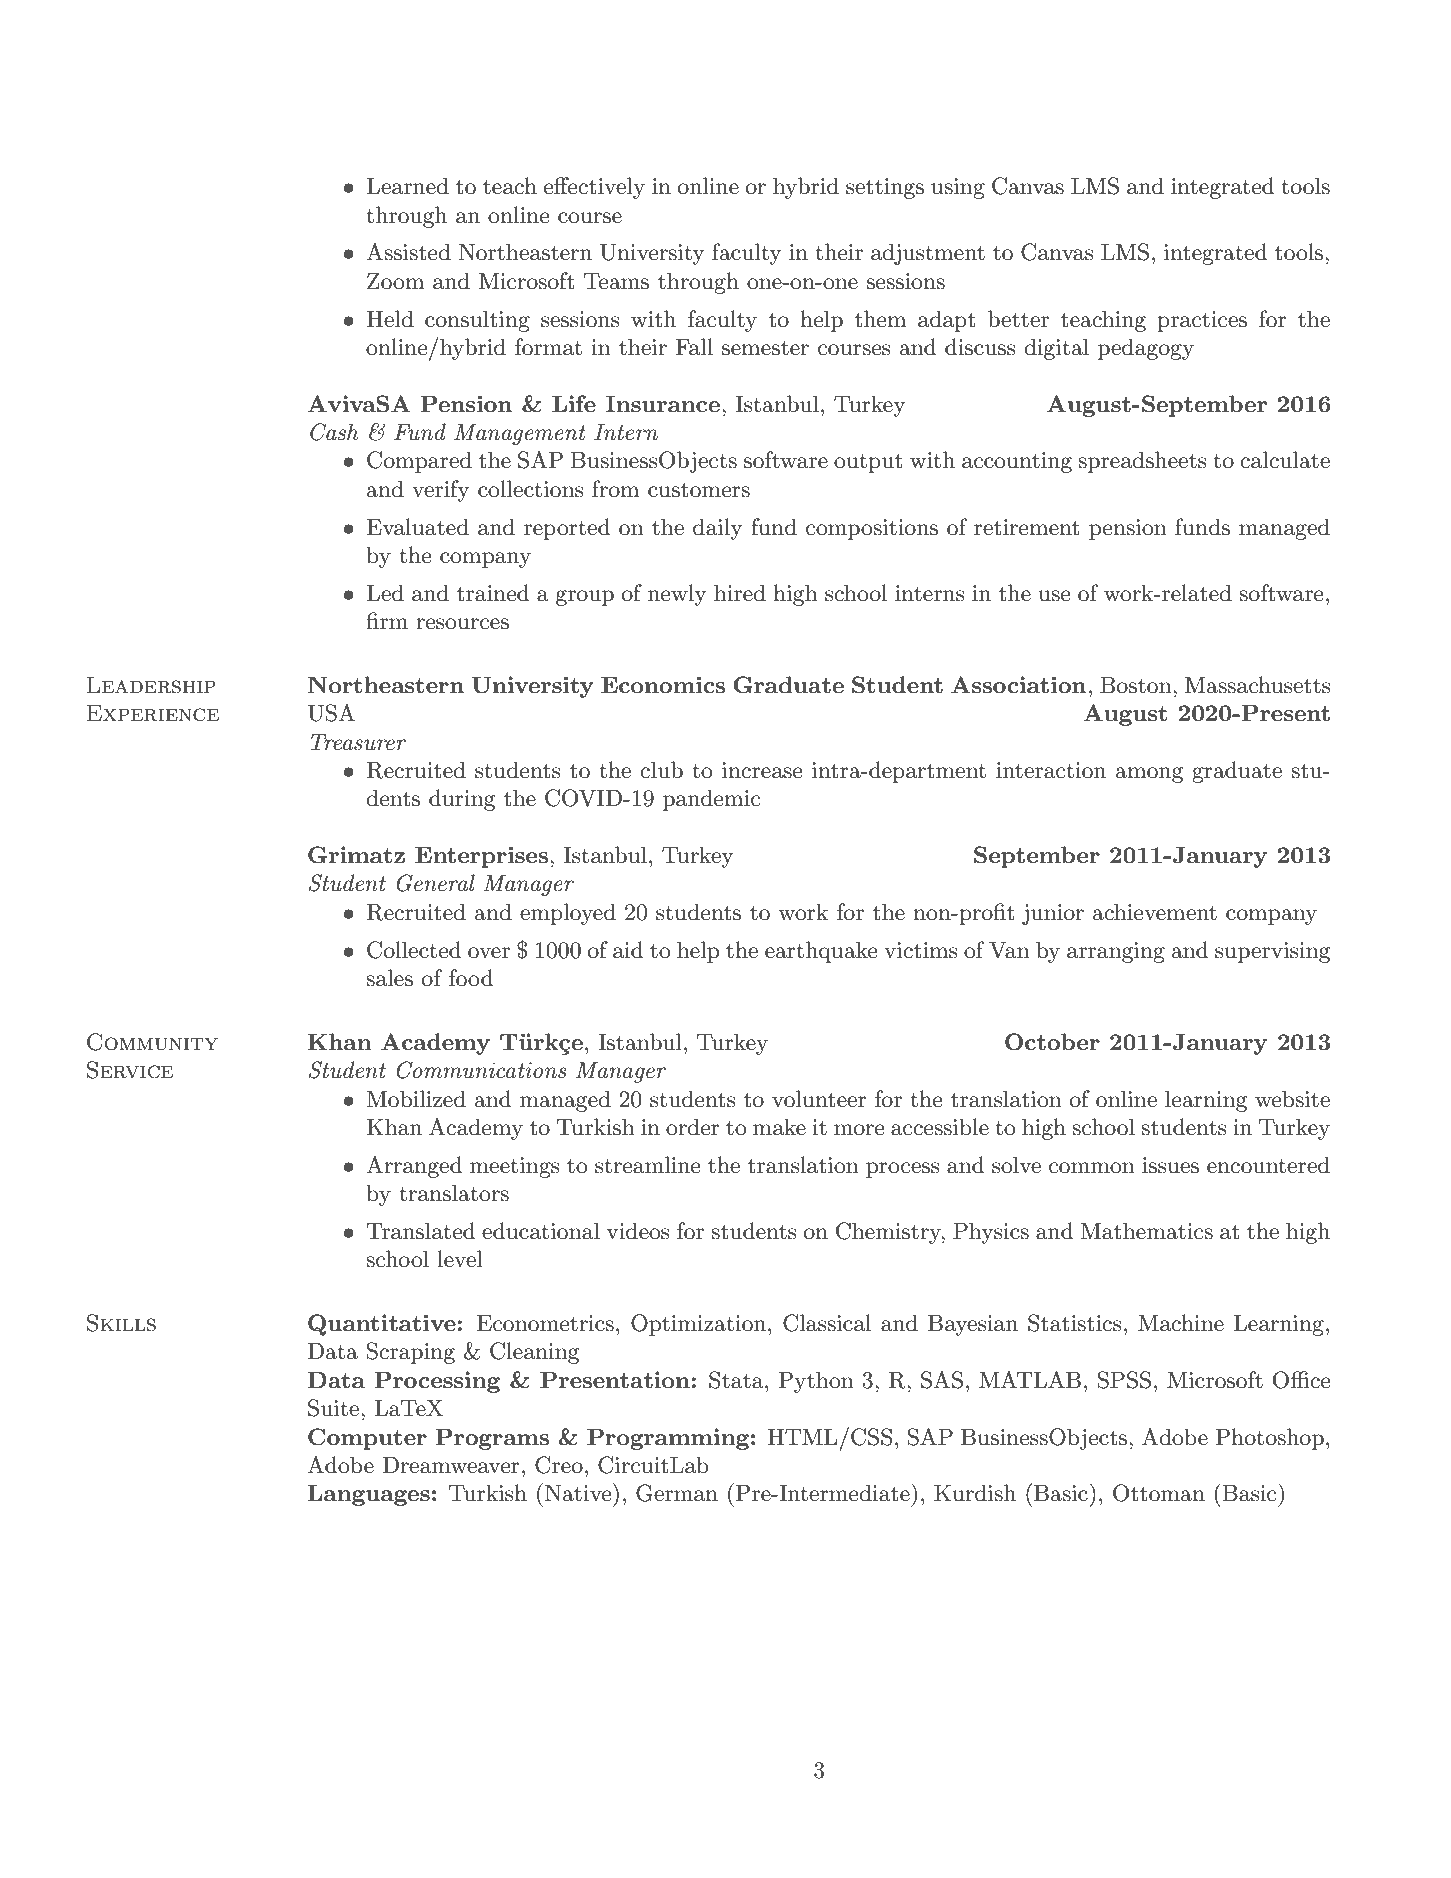 The height and width of the screenshot is (1878, 1451). Describe the element at coordinates (1292, 1099) in the screenshot. I see `website` at that location.
